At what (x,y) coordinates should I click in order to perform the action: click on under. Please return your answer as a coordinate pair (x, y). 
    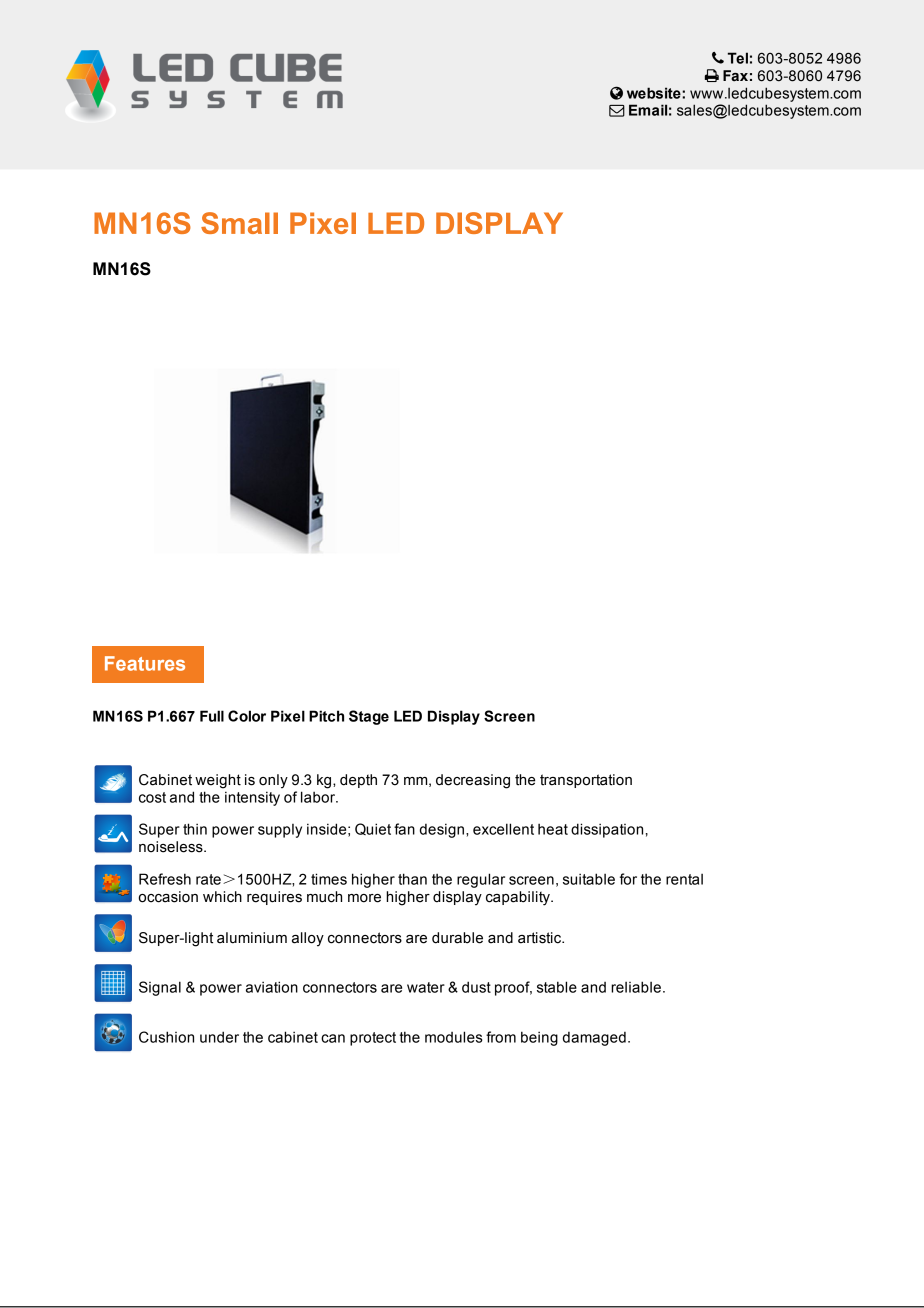
    Looking at the image, I should click on (219, 1037).
